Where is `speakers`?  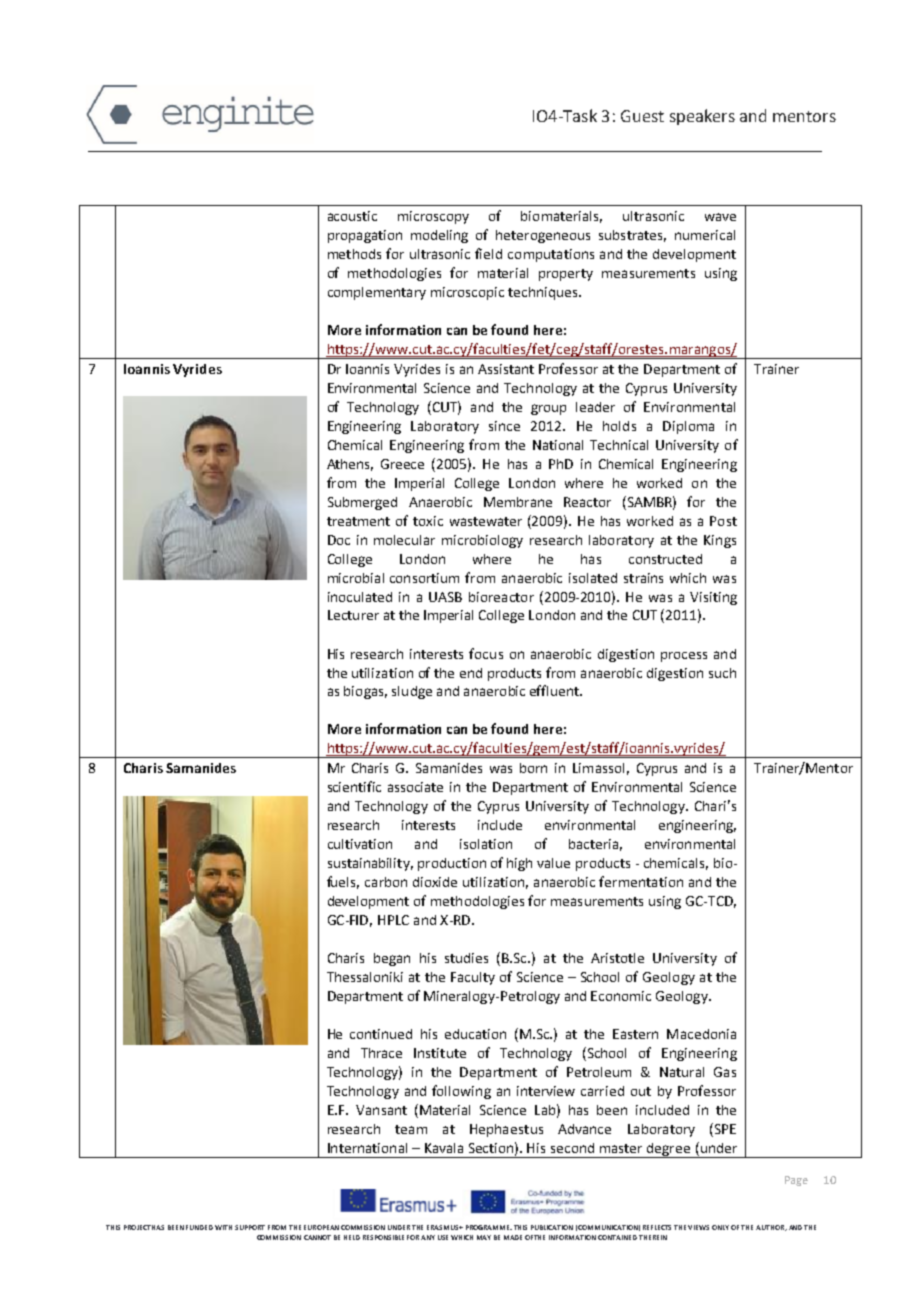 speakers is located at coordinates (702, 117).
